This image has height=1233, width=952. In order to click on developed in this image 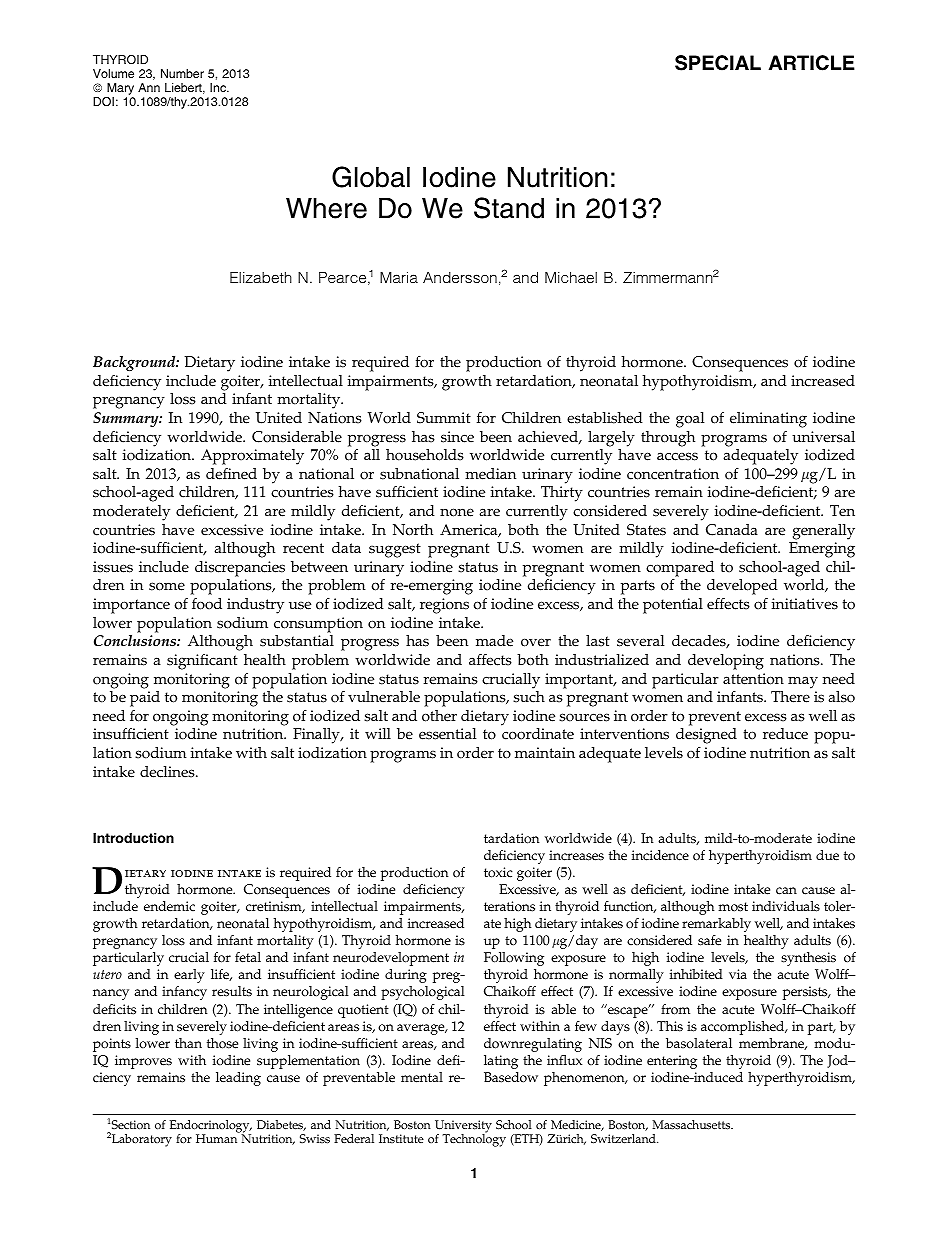, I will do `click(742, 588)`.
